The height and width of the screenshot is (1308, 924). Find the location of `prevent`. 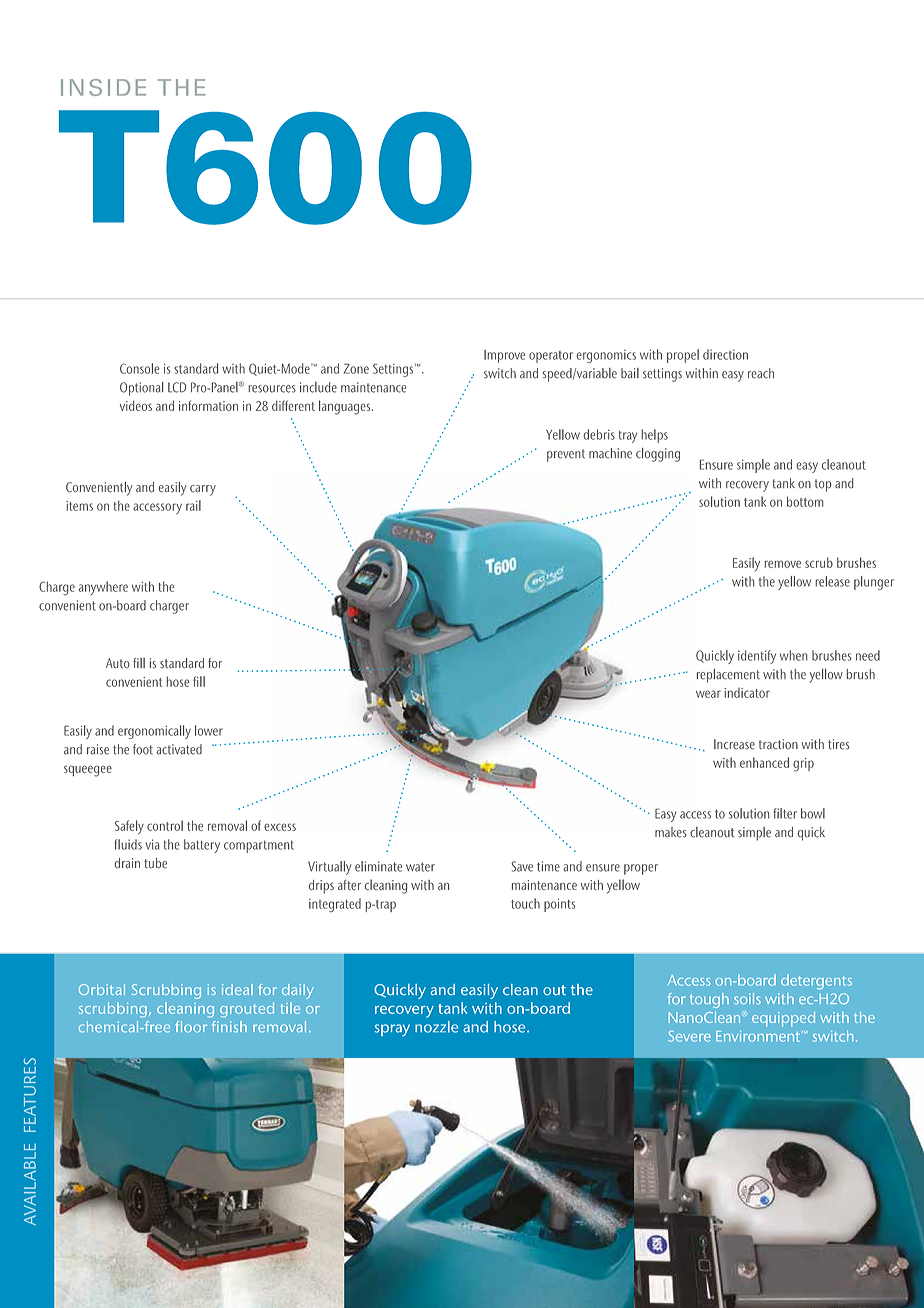

prevent is located at coordinates (566, 455).
